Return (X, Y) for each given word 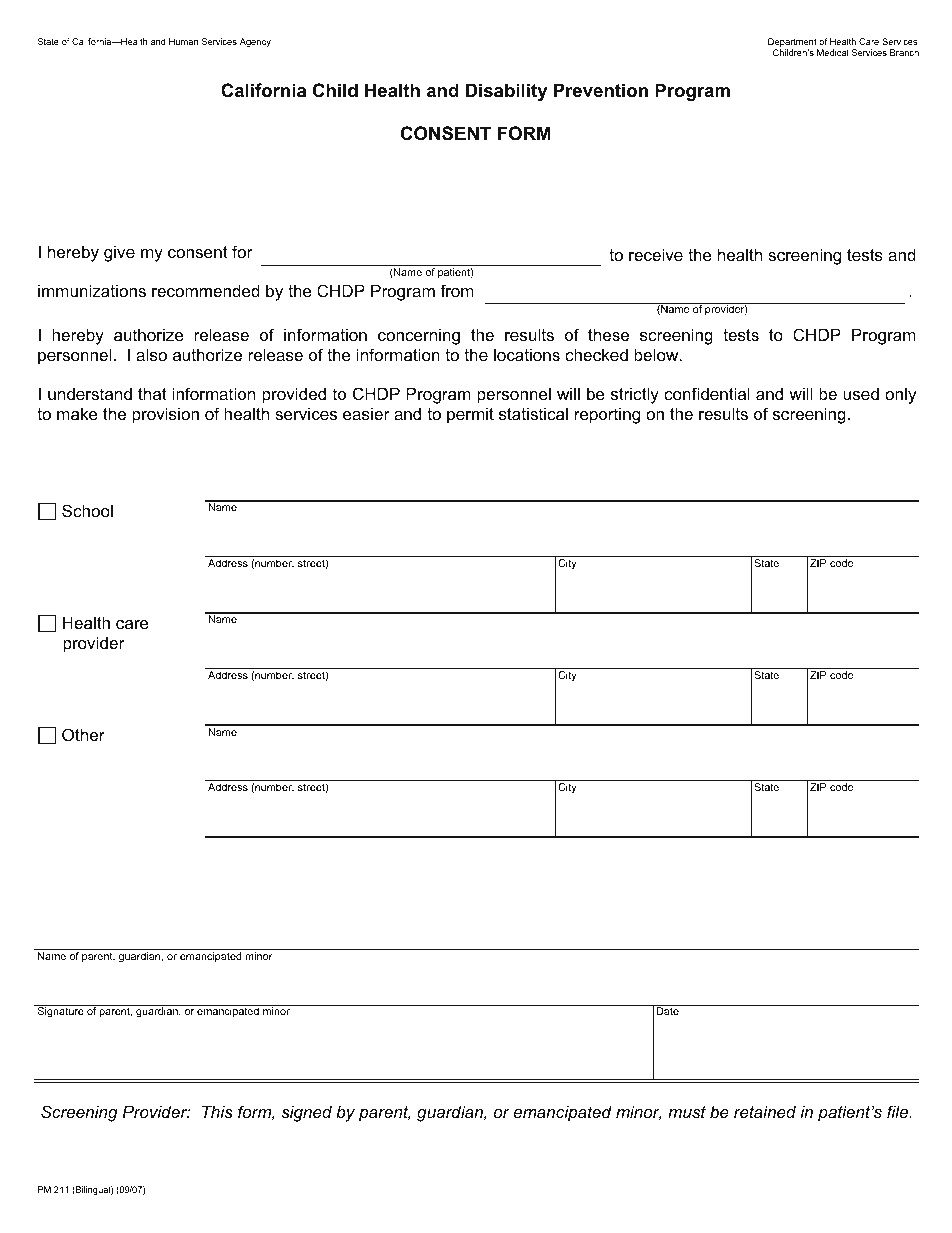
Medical (832, 52)
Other (83, 734)
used (861, 393)
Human (183, 41)
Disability (506, 92)
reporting (607, 415)
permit (470, 415)
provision (165, 415)
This (217, 1111)
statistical (533, 413)
